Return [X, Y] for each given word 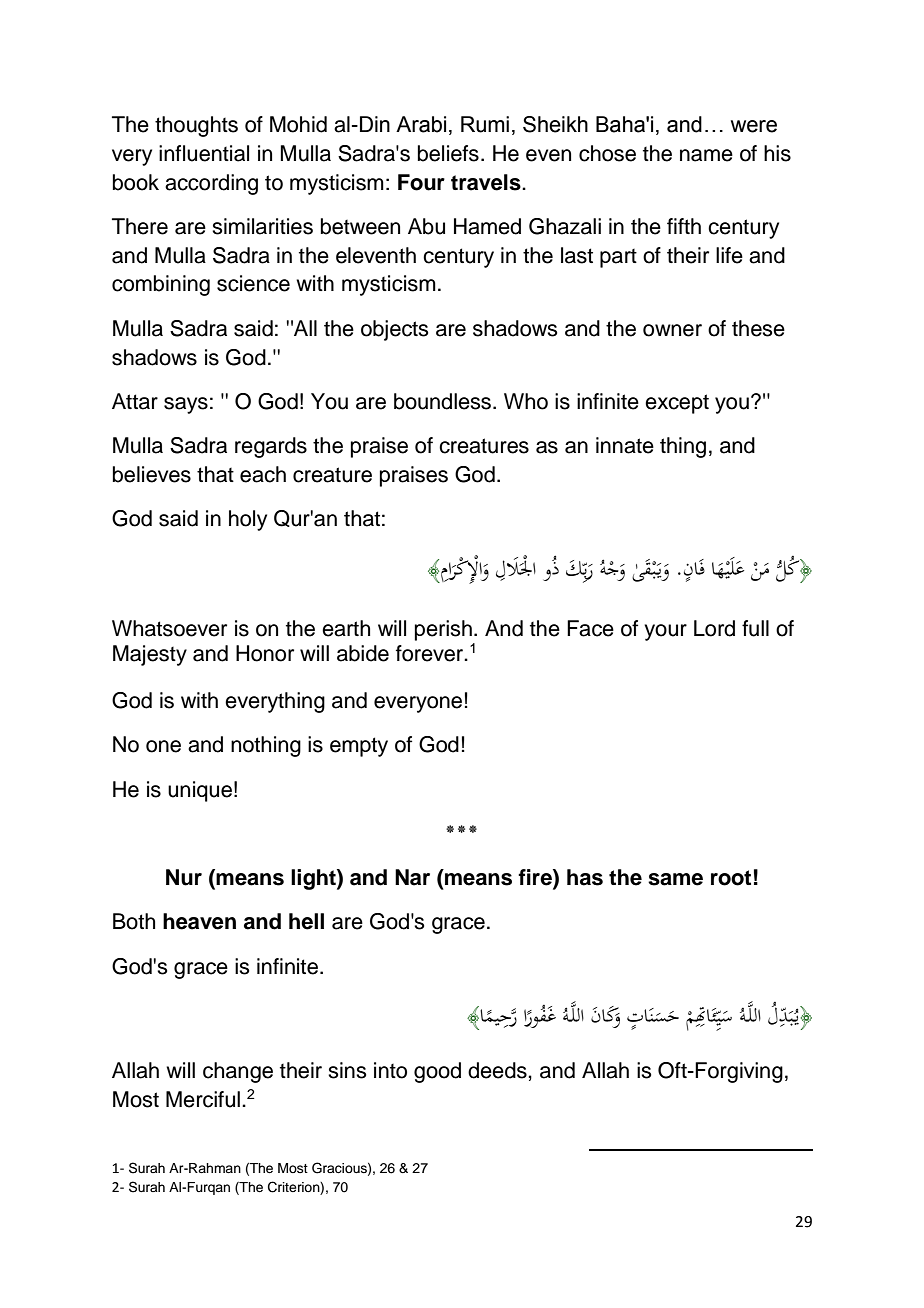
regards [271, 447]
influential [204, 153]
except [677, 404]
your [665, 632]
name [706, 155]
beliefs [448, 153]
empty [359, 747]
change [238, 1072]
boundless [444, 401]
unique [200, 791]
